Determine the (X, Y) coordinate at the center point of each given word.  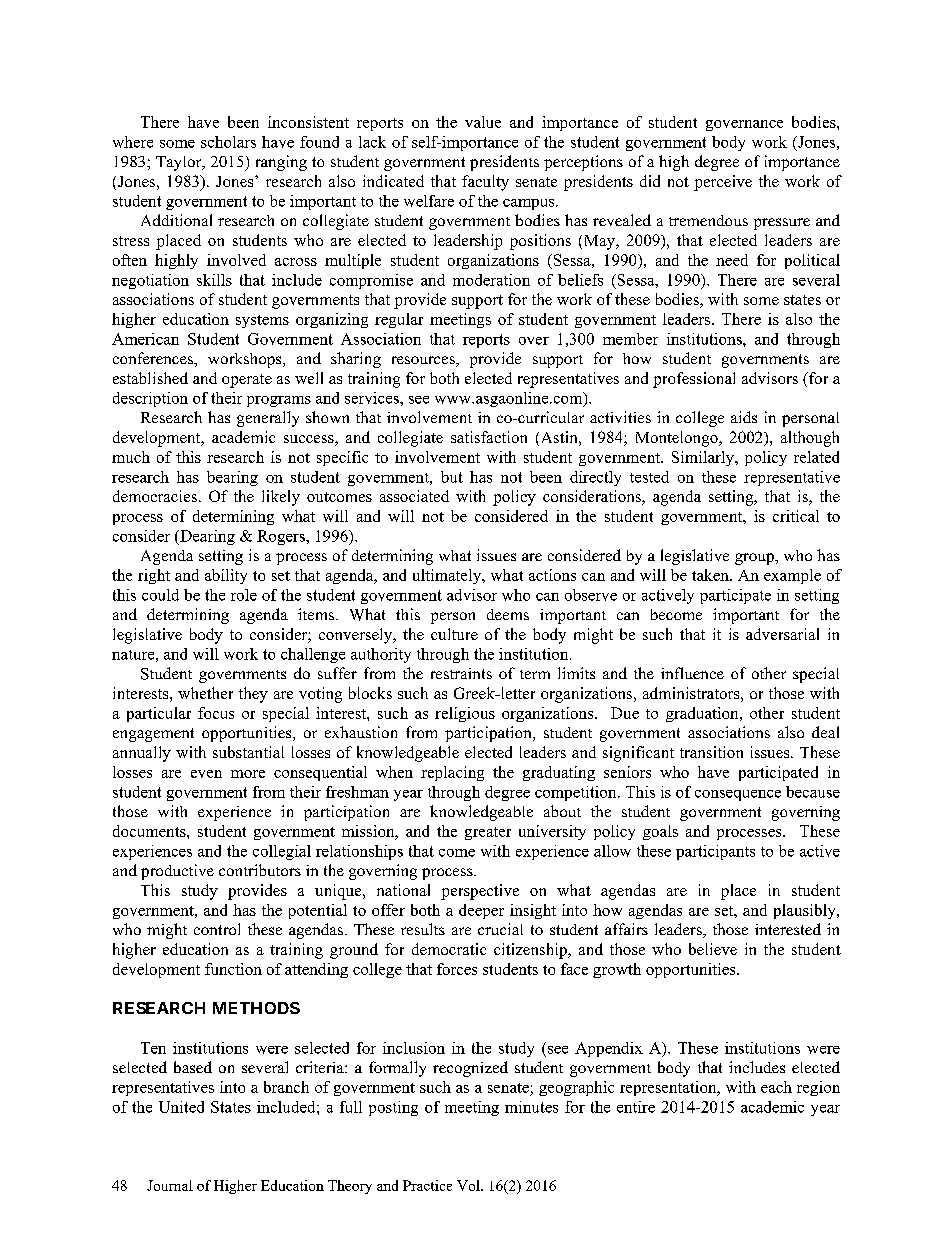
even (206, 774)
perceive (723, 183)
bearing (232, 478)
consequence (738, 795)
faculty (485, 183)
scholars (228, 142)
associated (414, 496)
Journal (170, 1185)
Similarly (704, 458)
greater (488, 833)
